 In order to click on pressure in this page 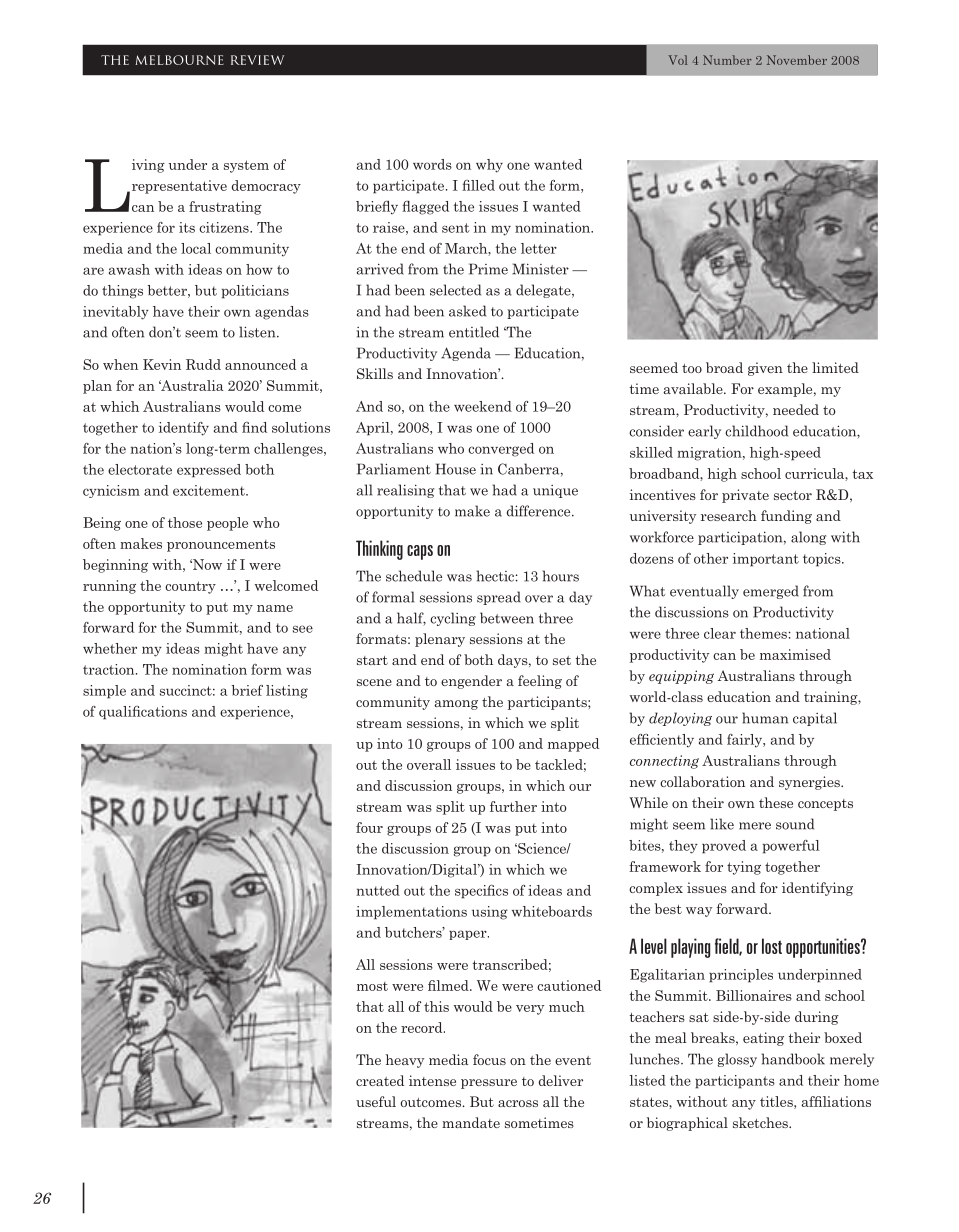, I will do `click(489, 1084)`.
